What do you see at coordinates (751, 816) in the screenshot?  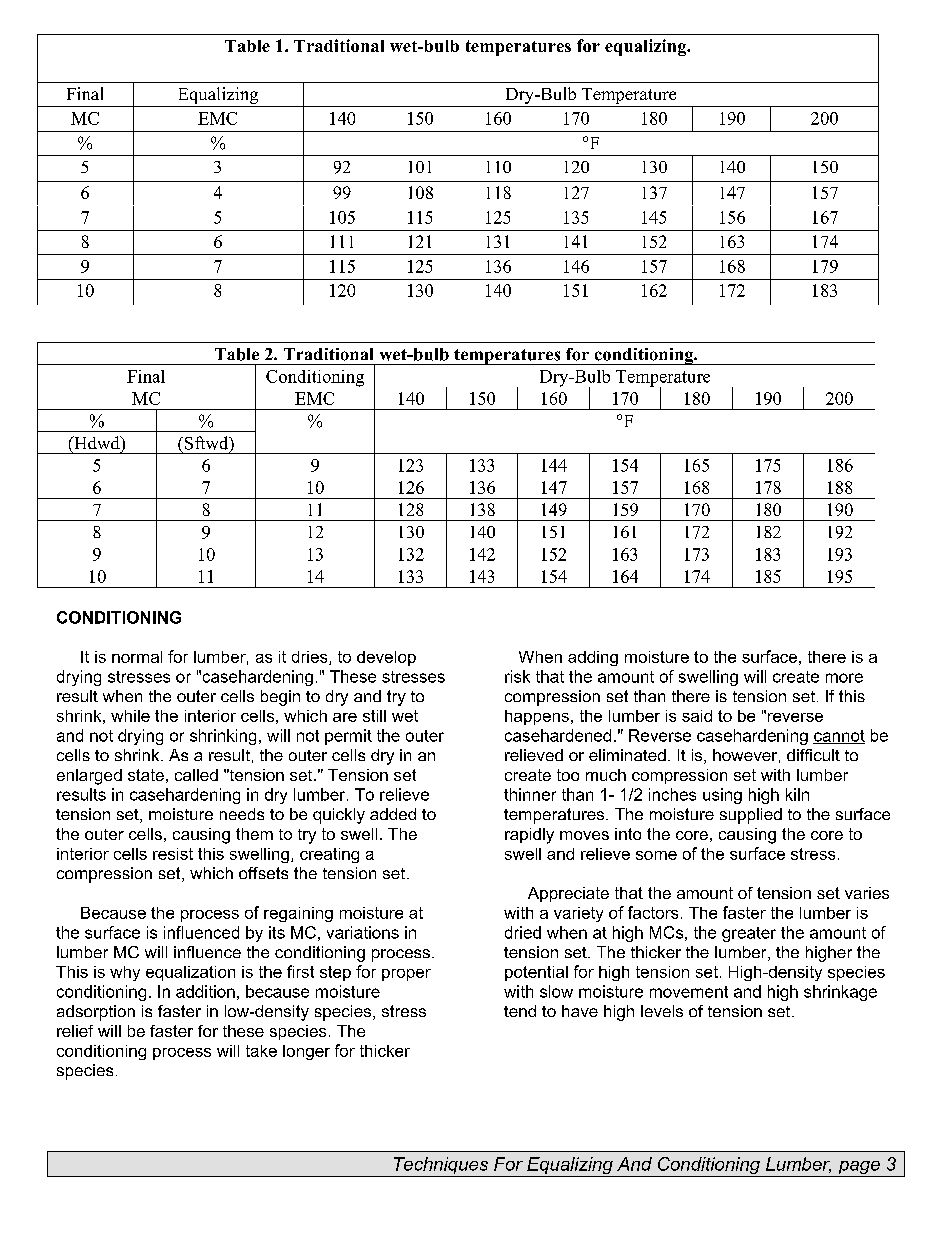 I see `supplied` at bounding box center [751, 816].
